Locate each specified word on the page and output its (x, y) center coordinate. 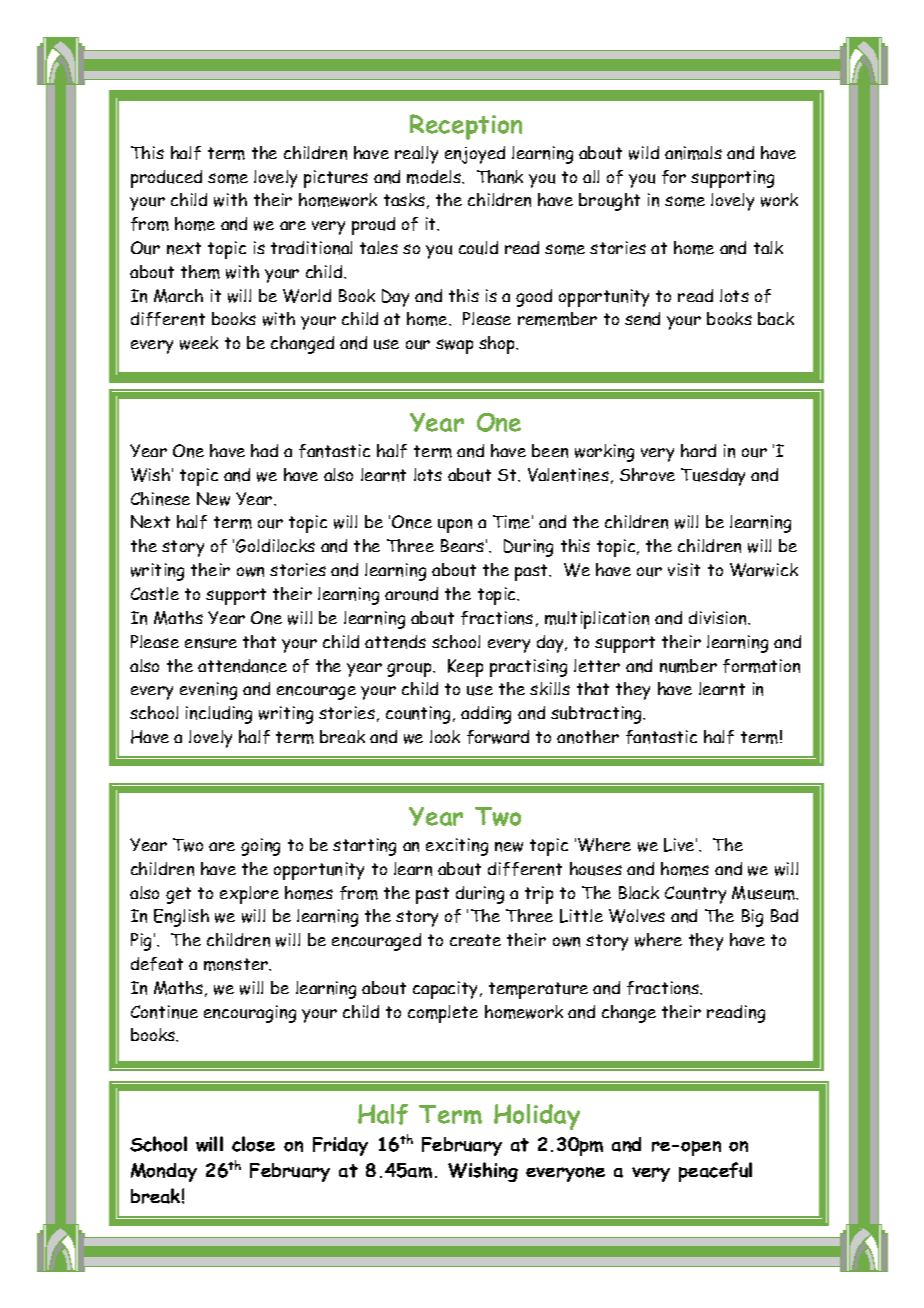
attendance (242, 666)
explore (249, 895)
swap (454, 346)
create (475, 940)
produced (166, 179)
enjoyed (475, 155)
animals (693, 153)
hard (698, 450)
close (253, 1144)
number (688, 666)
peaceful (715, 1172)
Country (695, 895)
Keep (465, 668)
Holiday (537, 1117)
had (264, 450)
